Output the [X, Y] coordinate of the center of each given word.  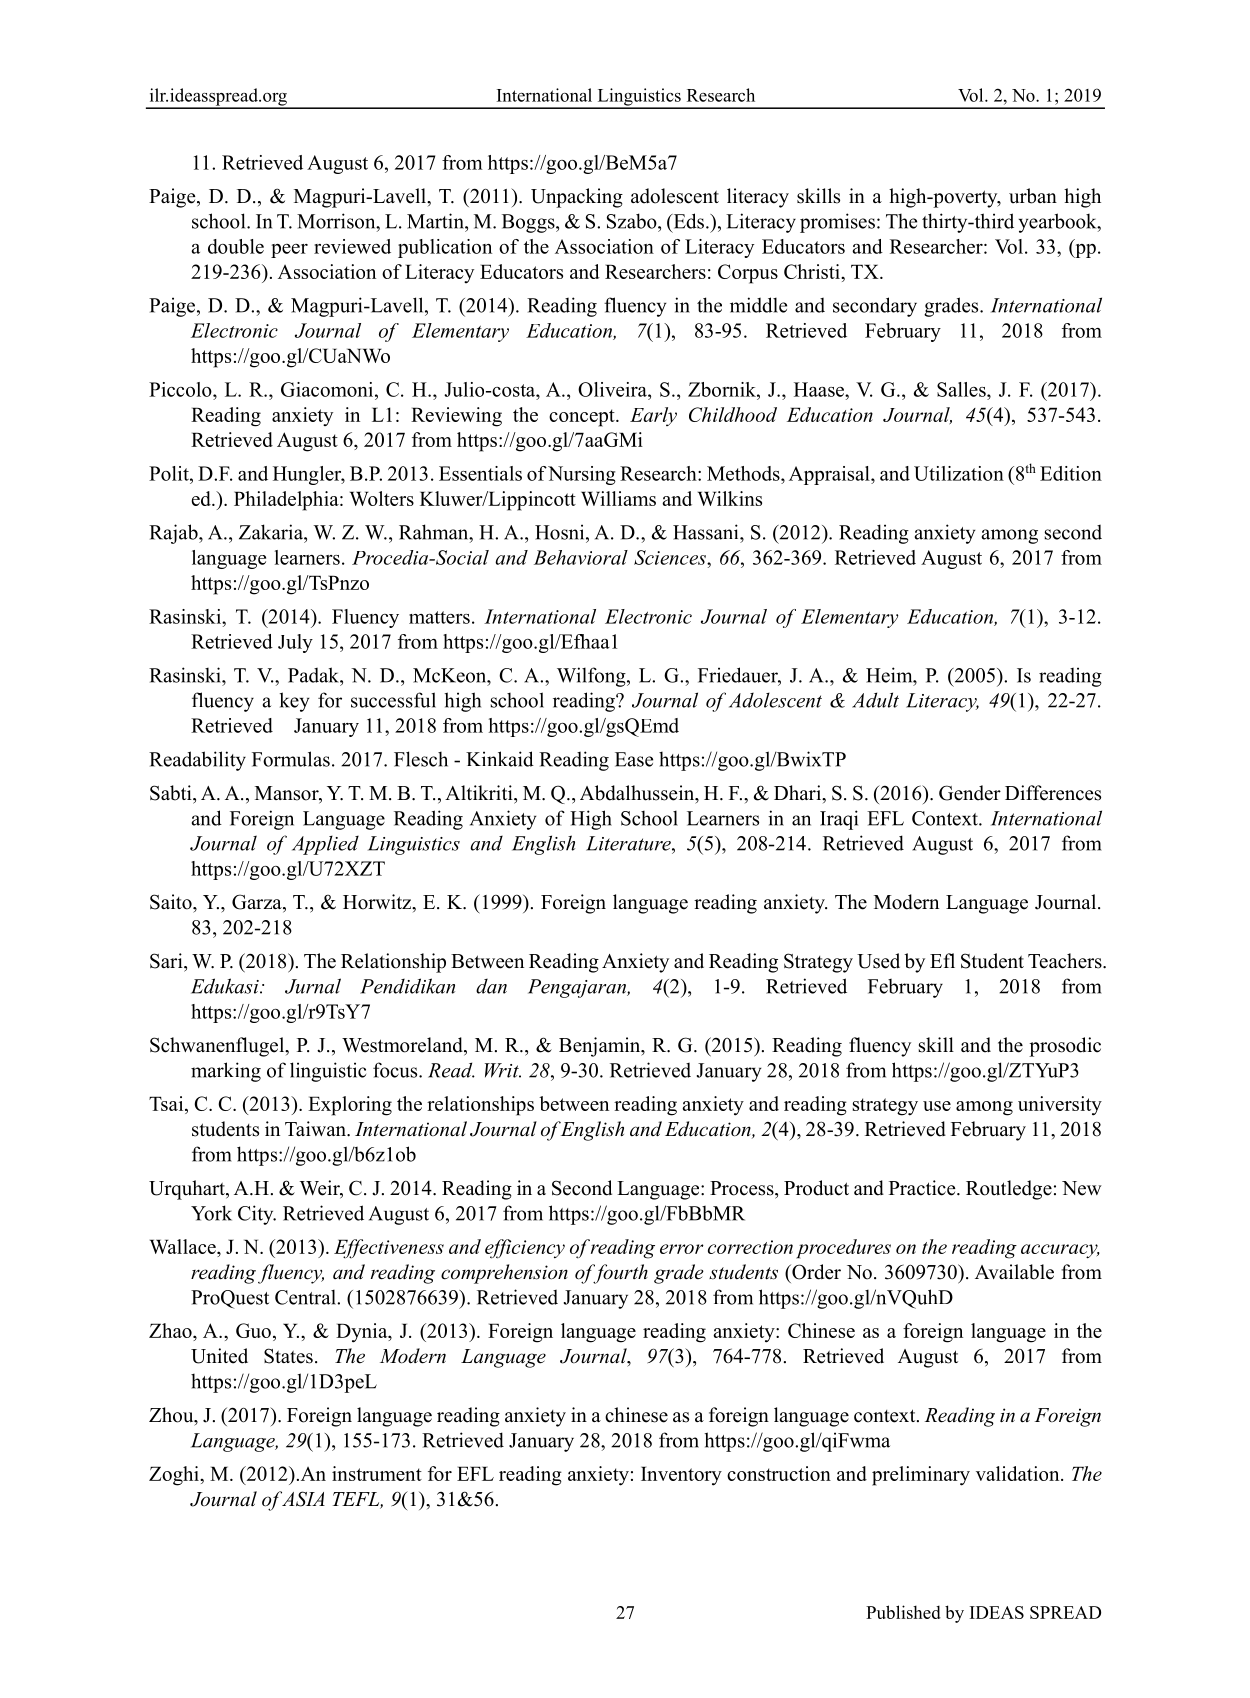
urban [1033, 196]
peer [289, 251]
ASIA [302, 1499]
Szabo [633, 221]
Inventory [681, 1476]
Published [903, 1612]
